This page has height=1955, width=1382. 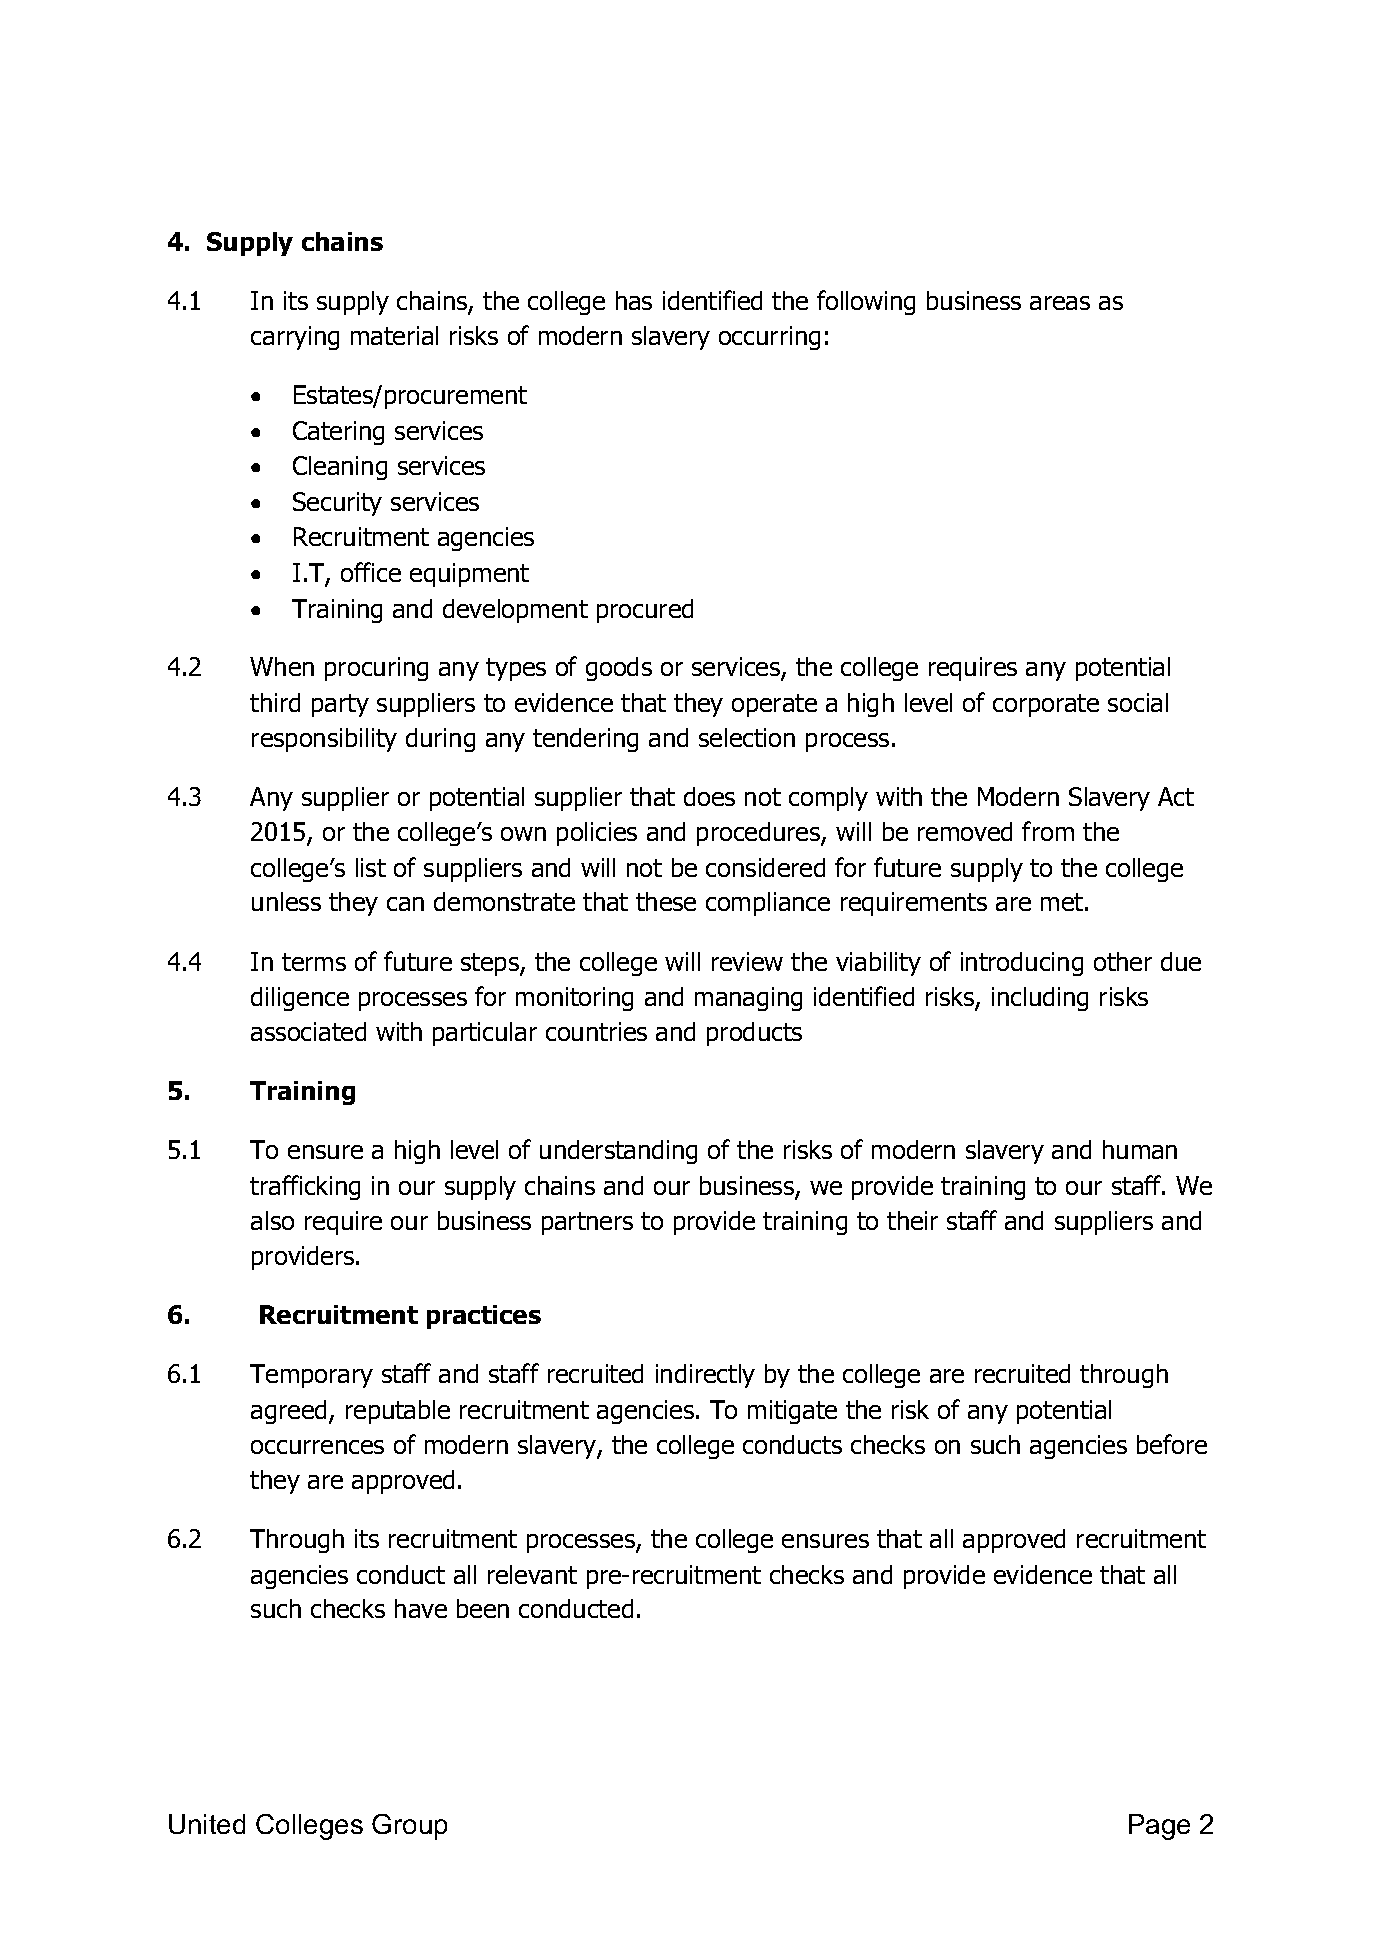 I want to click on Group, so click(x=409, y=1827).
